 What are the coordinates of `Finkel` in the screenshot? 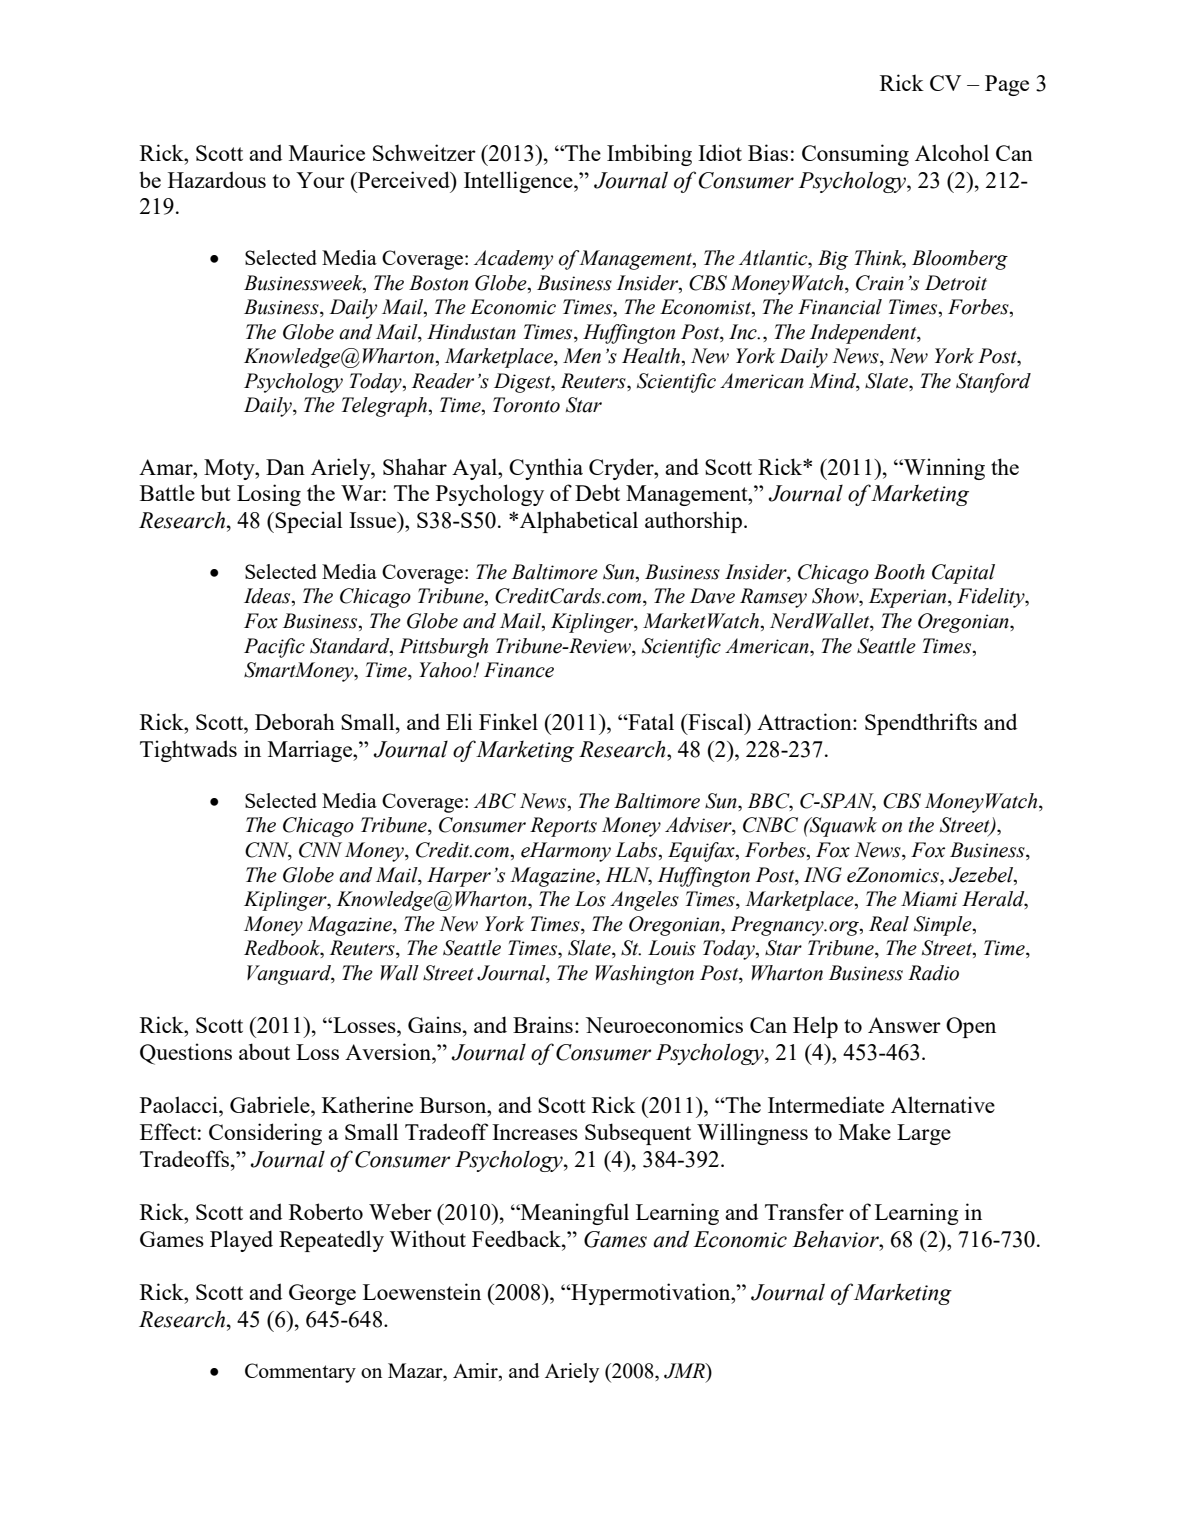 It's located at (508, 721).
